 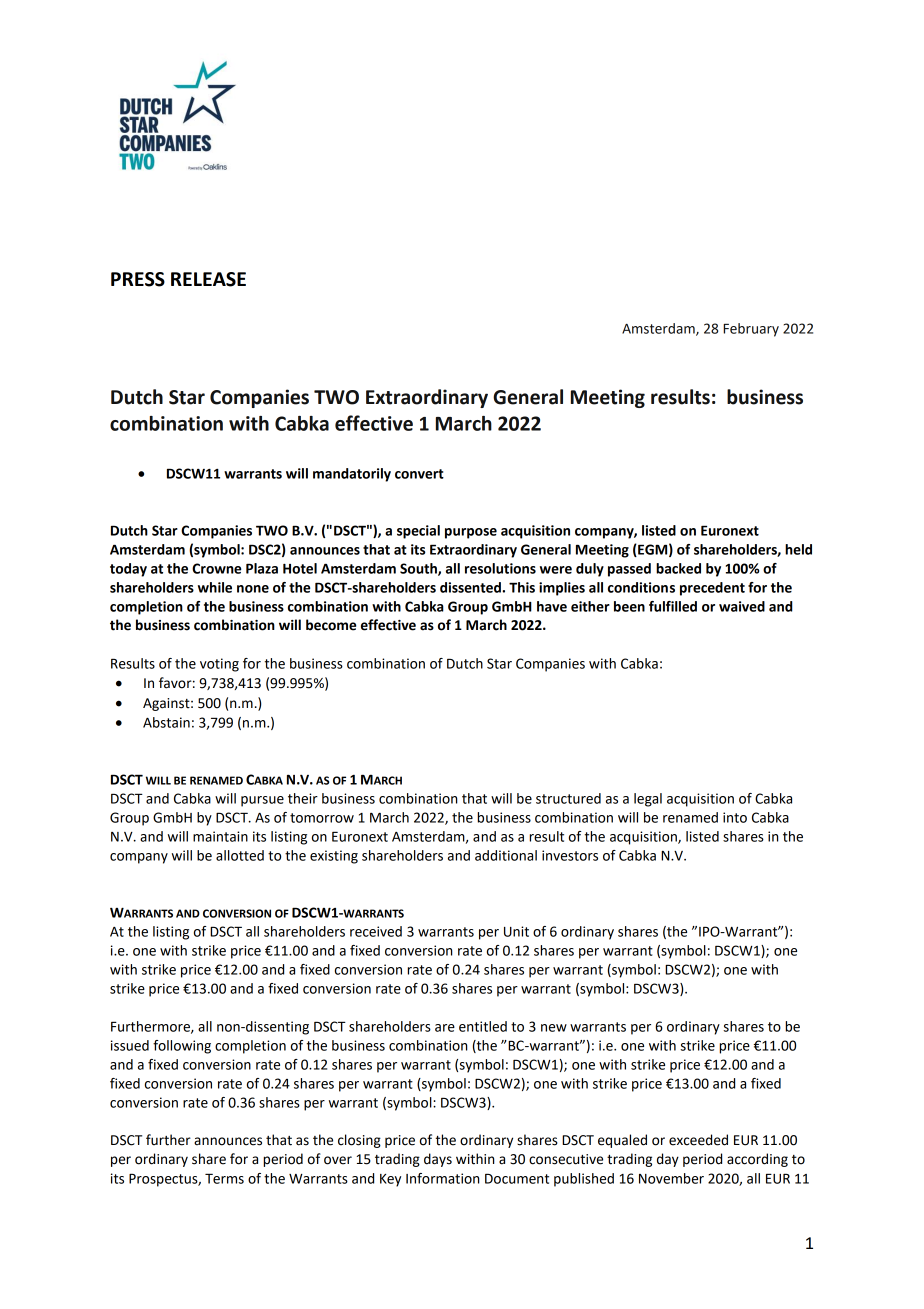 What do you see at coordinates (438, 1160) in the page?
I see `days` at bounding box center [438, 1160].
